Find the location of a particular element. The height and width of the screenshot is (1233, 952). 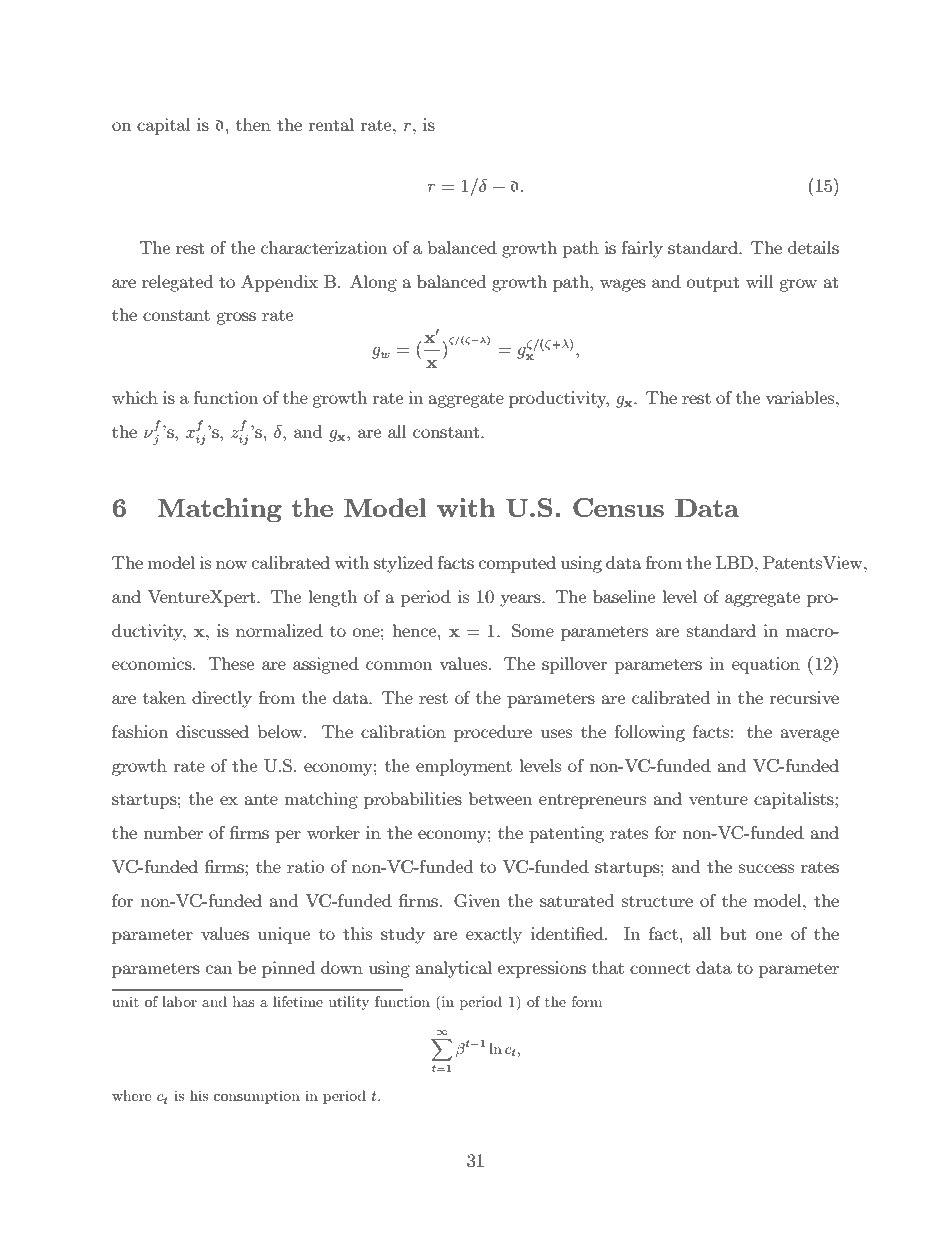

variables is located at coordinates (801, 397).
